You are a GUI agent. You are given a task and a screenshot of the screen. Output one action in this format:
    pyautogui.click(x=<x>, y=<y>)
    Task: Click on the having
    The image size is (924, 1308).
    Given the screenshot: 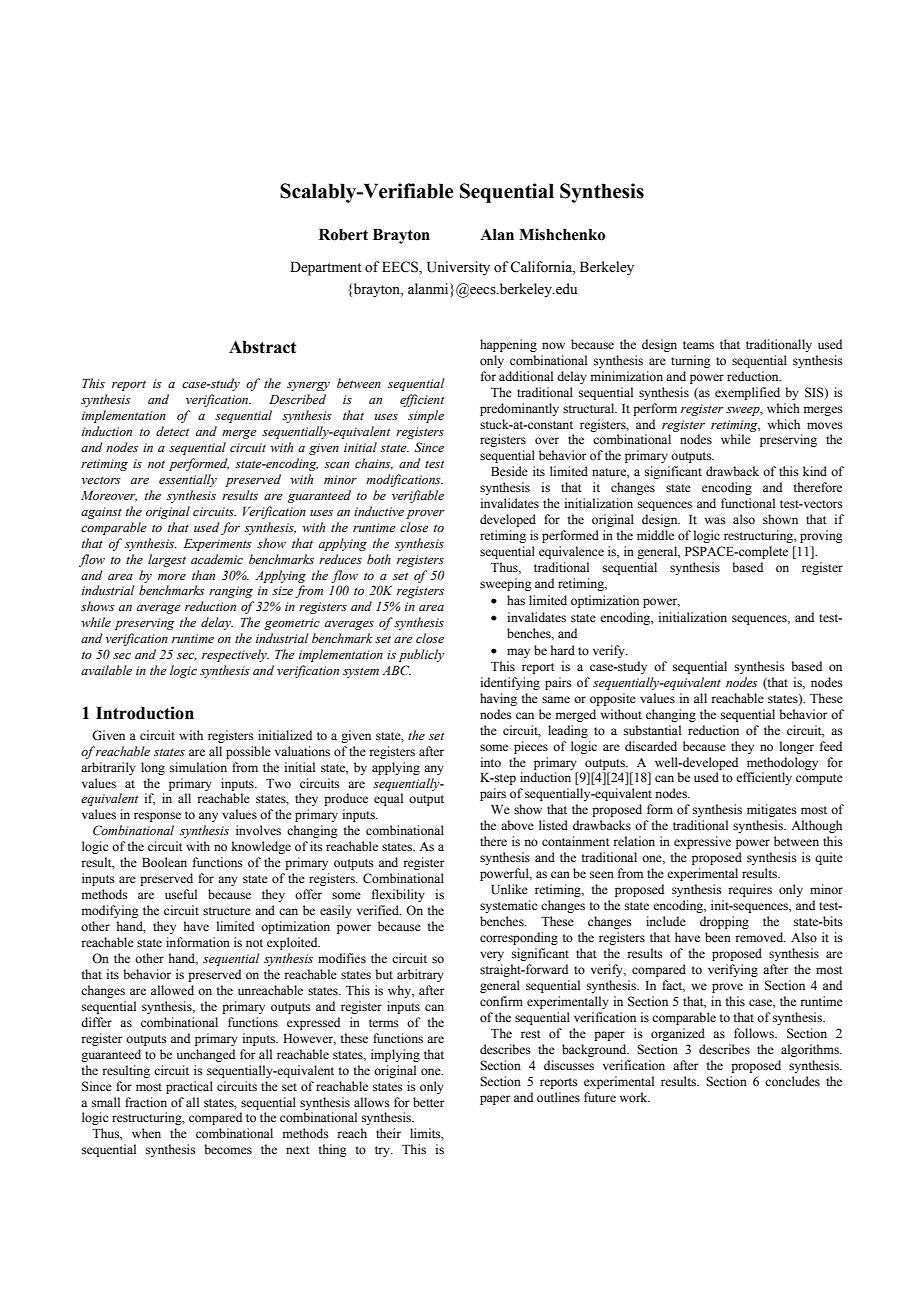 What is the action you would take?
    pyautogui.click(x=498, y=699)
